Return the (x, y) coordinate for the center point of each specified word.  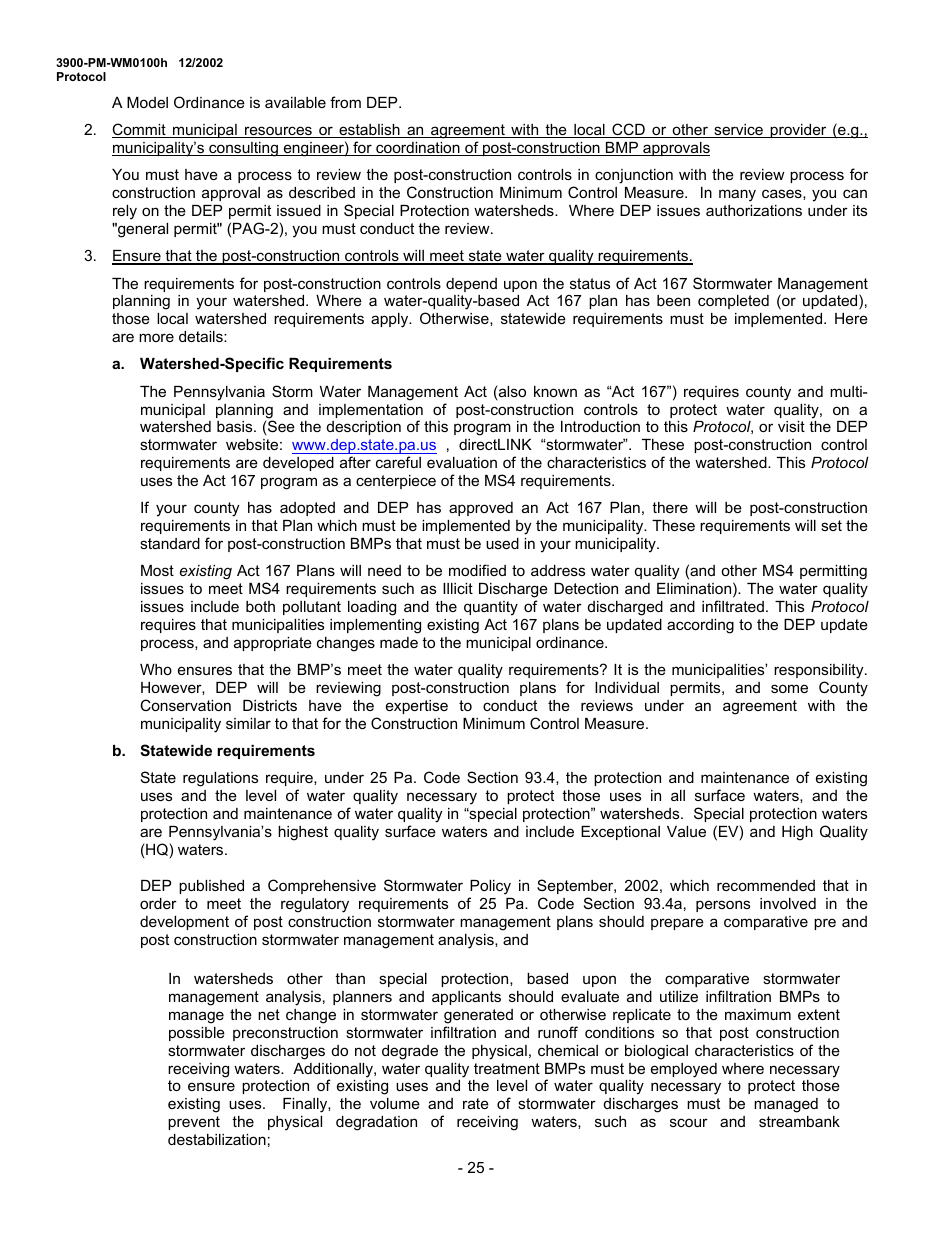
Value (686, 831)
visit (791, 426)
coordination (418, 149)
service (738, 131)
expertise (417, 707)
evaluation (462, 462)
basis (236, 426)
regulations (220, 779)
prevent (194, 1123)
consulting (243, 149)
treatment (507, 1068)
